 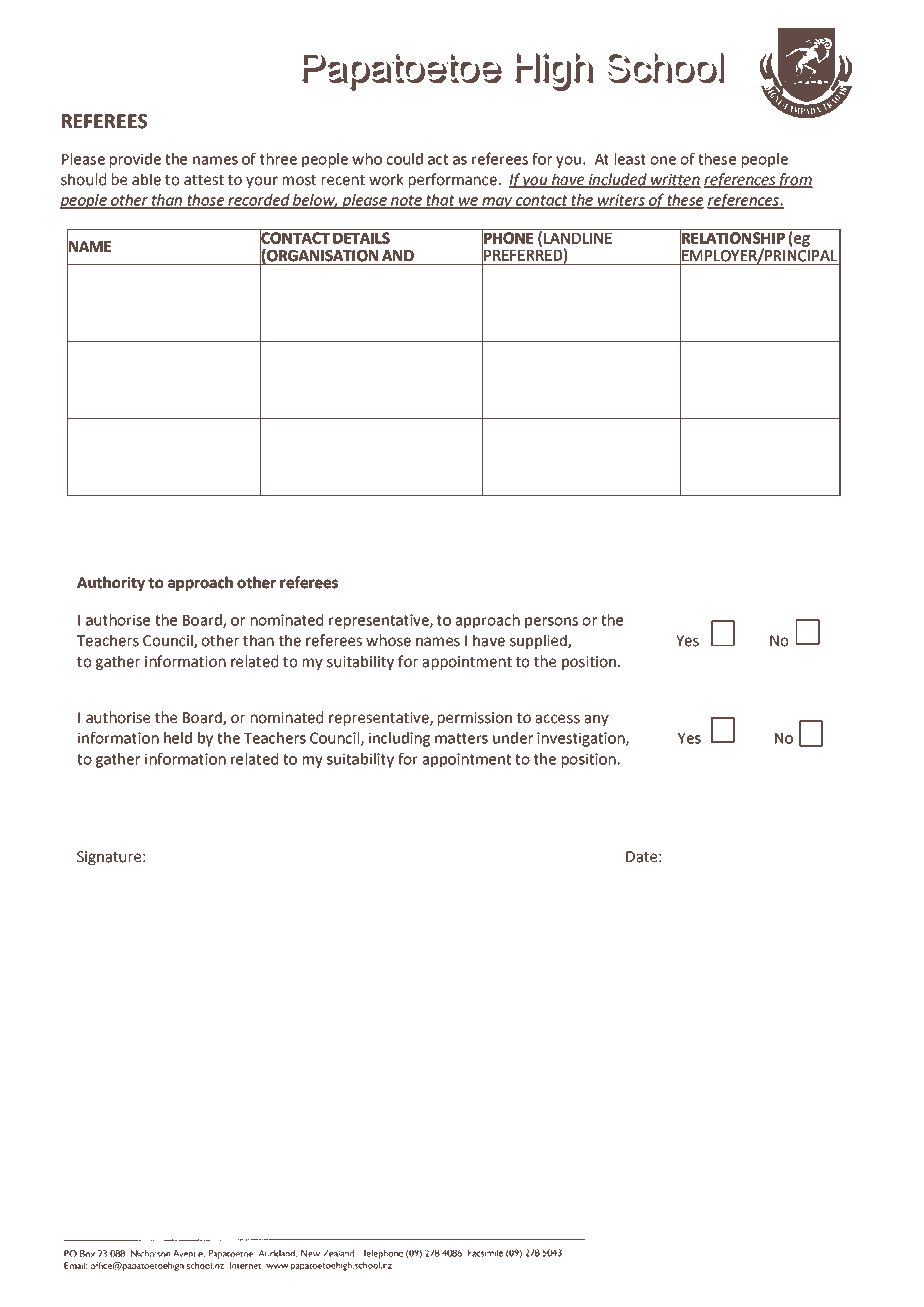 What do you see at coordinates (111, 583) in the image?
I see `Authority` at bounding box center [111, 583].
